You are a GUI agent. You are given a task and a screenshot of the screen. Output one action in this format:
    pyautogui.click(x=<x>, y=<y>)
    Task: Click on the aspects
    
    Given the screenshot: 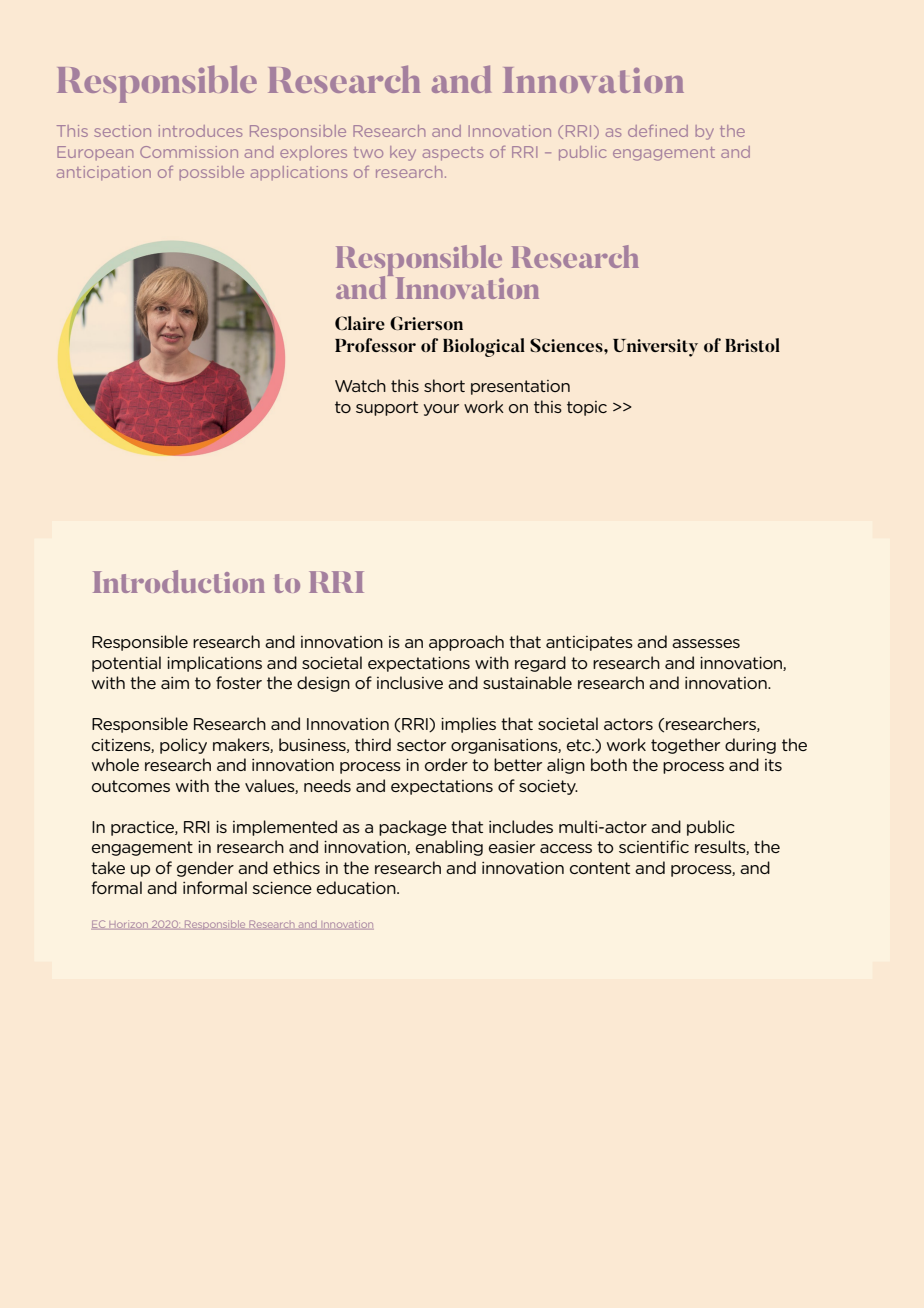 What is the action you would take?
    pyautogui.click(x=453, y=154)
